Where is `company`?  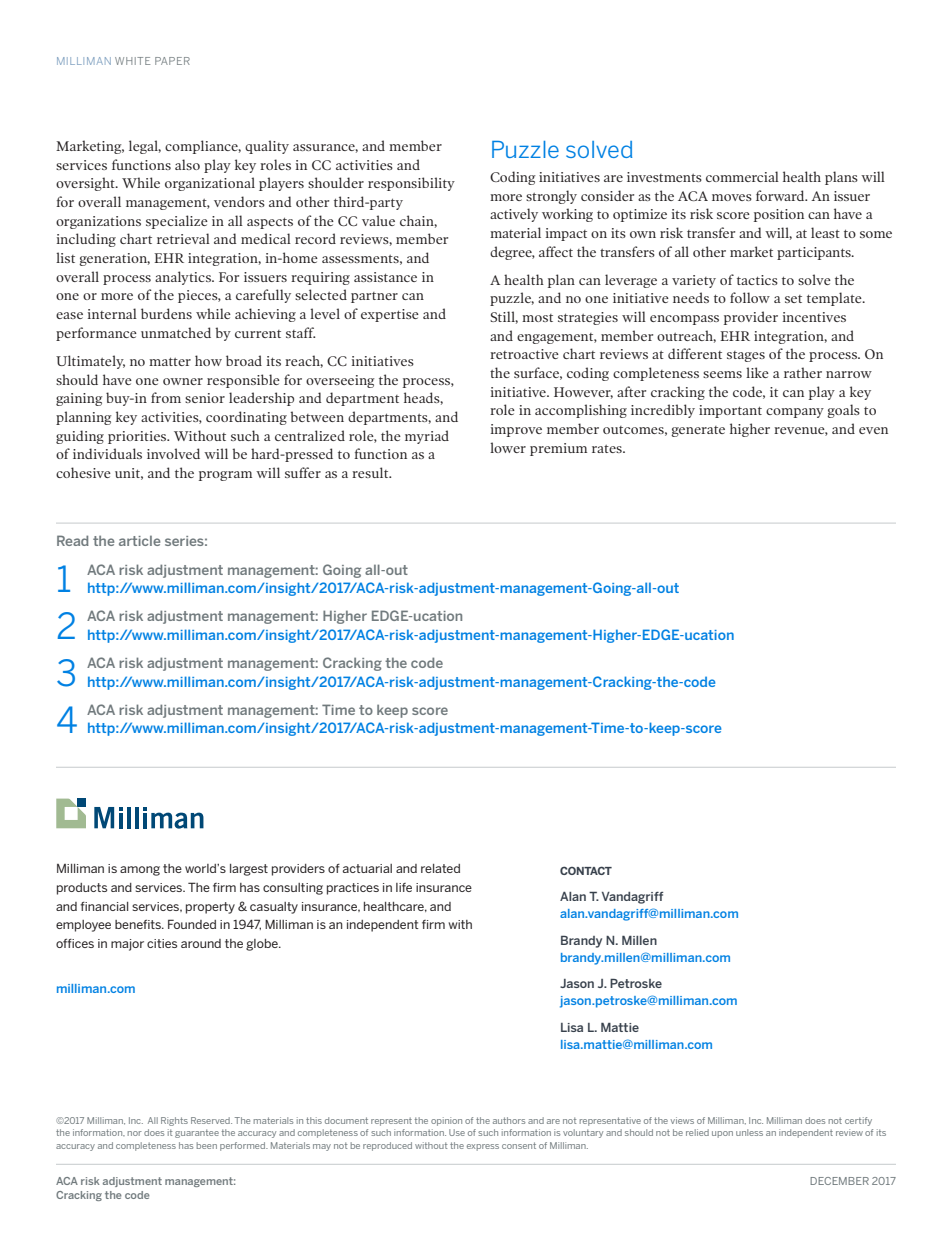
company is located at coordinates (795, 413).
